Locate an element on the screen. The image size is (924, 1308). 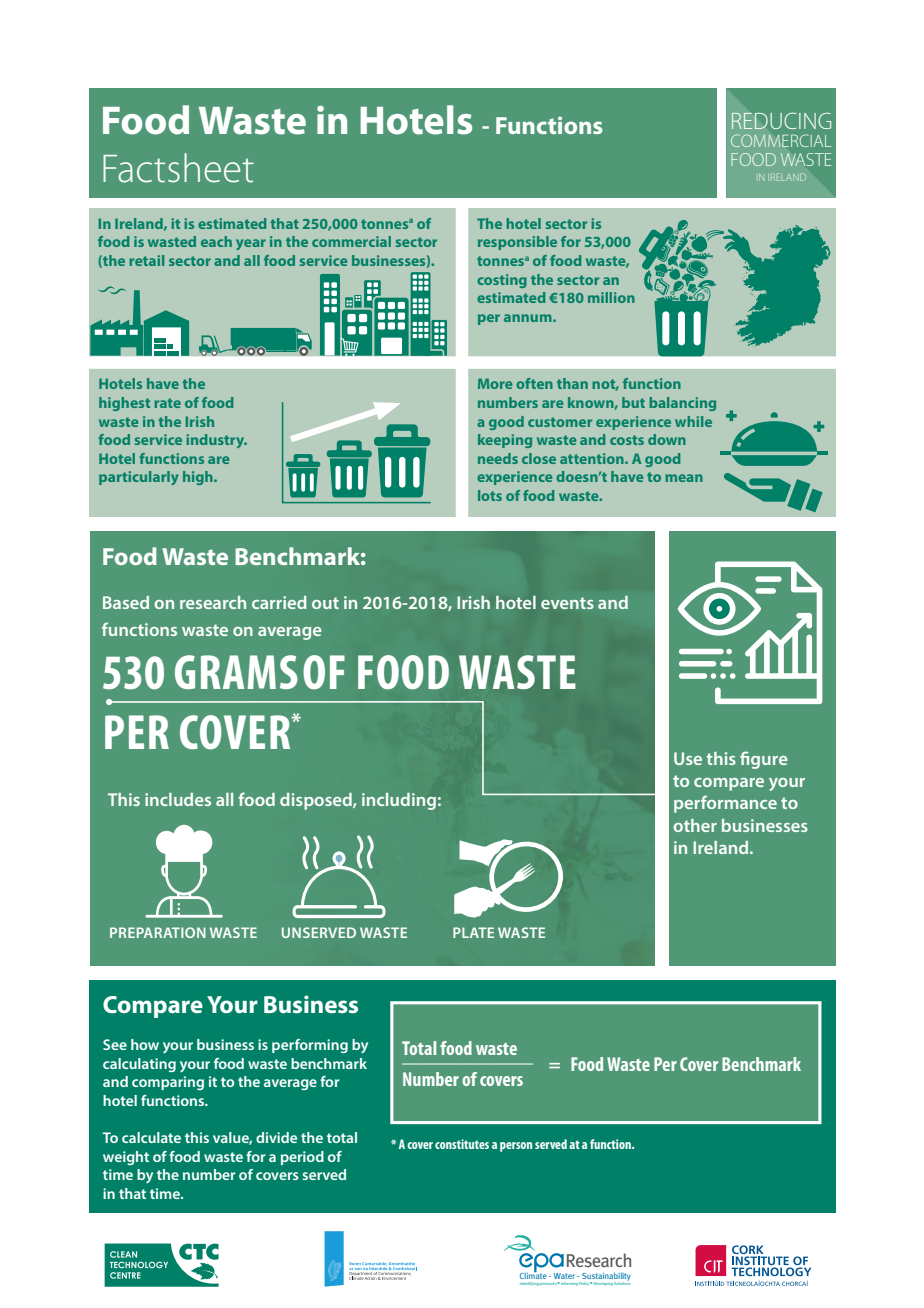
calculate is located at coordinates (151, 1137).
